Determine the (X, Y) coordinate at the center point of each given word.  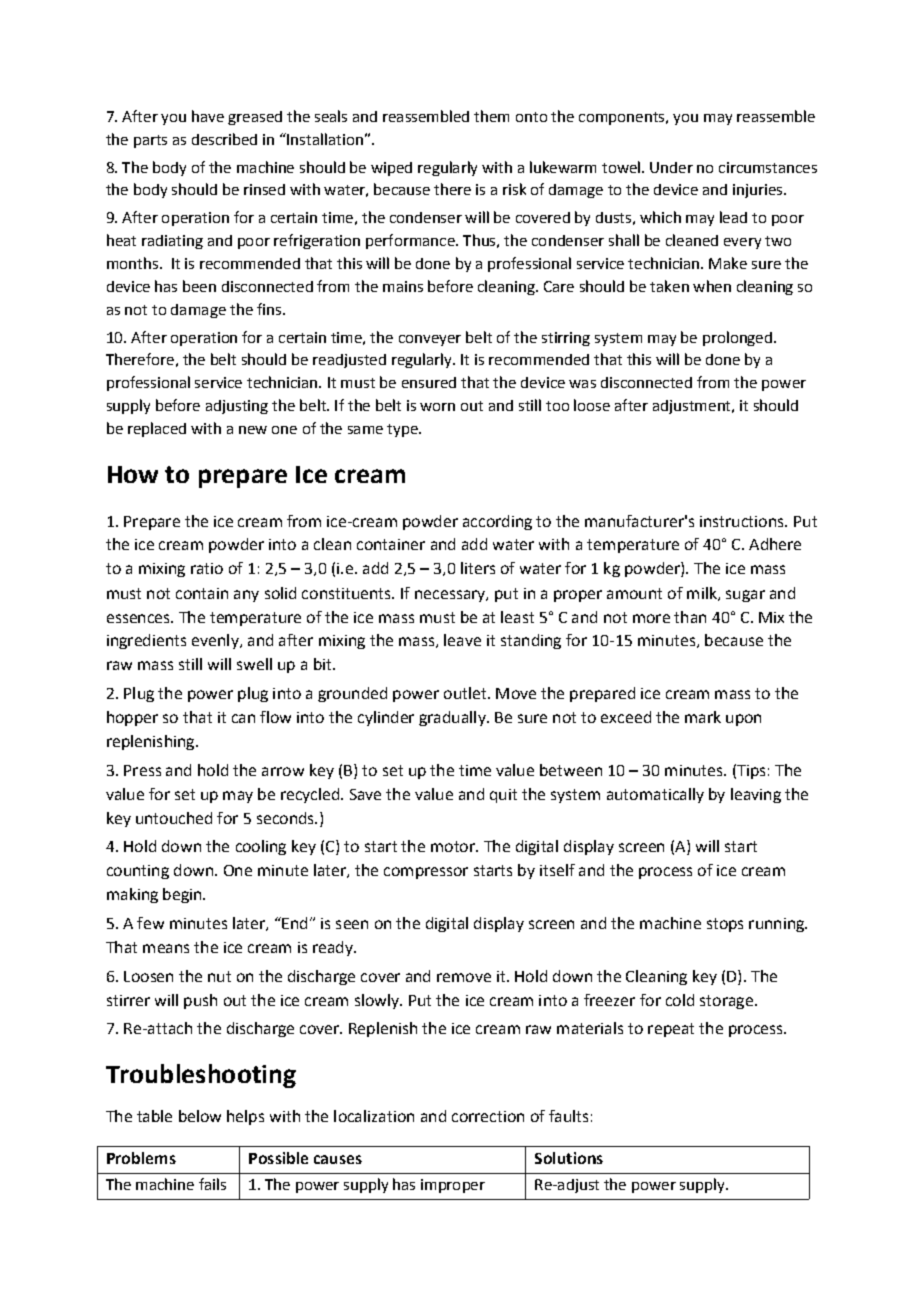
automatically (655, 795)
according (497, 522)
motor (454, 846)
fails (212, 1184)
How (133, 474)
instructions (743, 521)
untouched (174, 818)
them (491, 116)
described (224, 139)
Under (671, 167)
